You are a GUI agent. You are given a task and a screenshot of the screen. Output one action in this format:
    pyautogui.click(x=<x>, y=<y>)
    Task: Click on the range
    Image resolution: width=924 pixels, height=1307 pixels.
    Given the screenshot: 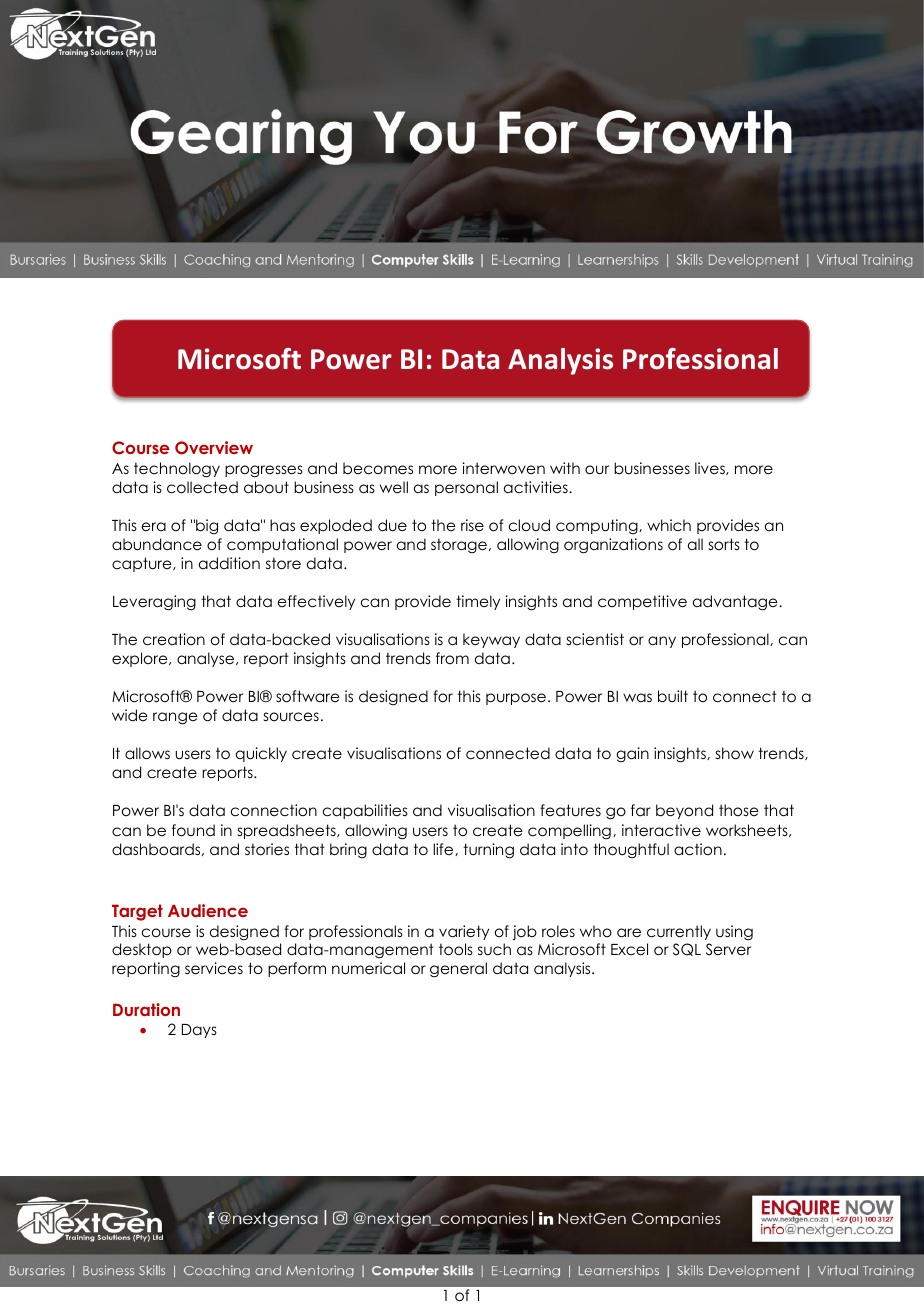 What is the action you would take?
    pyautogui.click(x=175, y=718)
